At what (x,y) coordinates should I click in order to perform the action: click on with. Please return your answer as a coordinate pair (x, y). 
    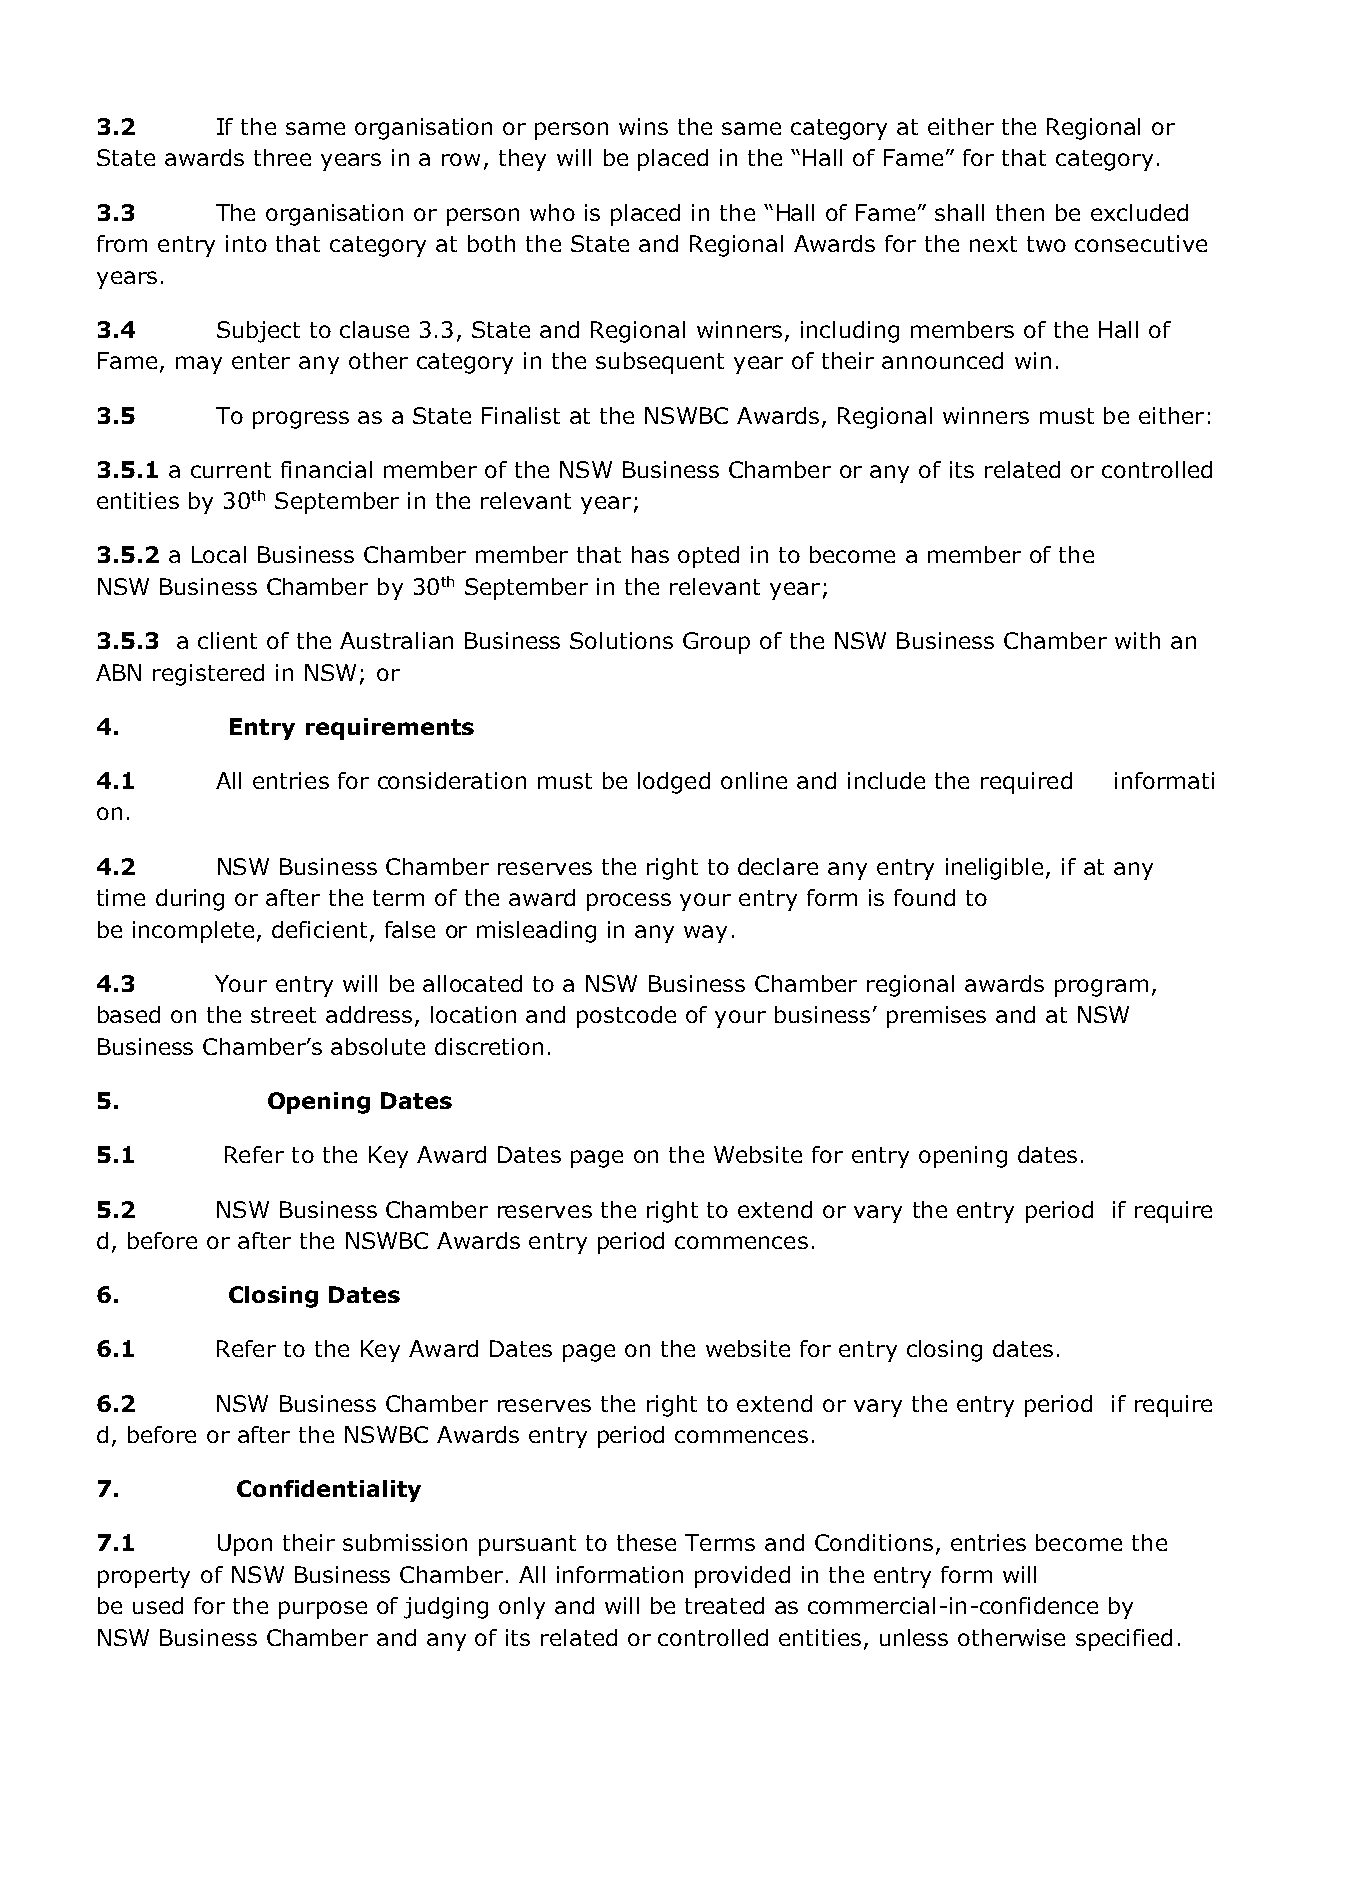
    Looking at the image, I should click on (1137, 640).
